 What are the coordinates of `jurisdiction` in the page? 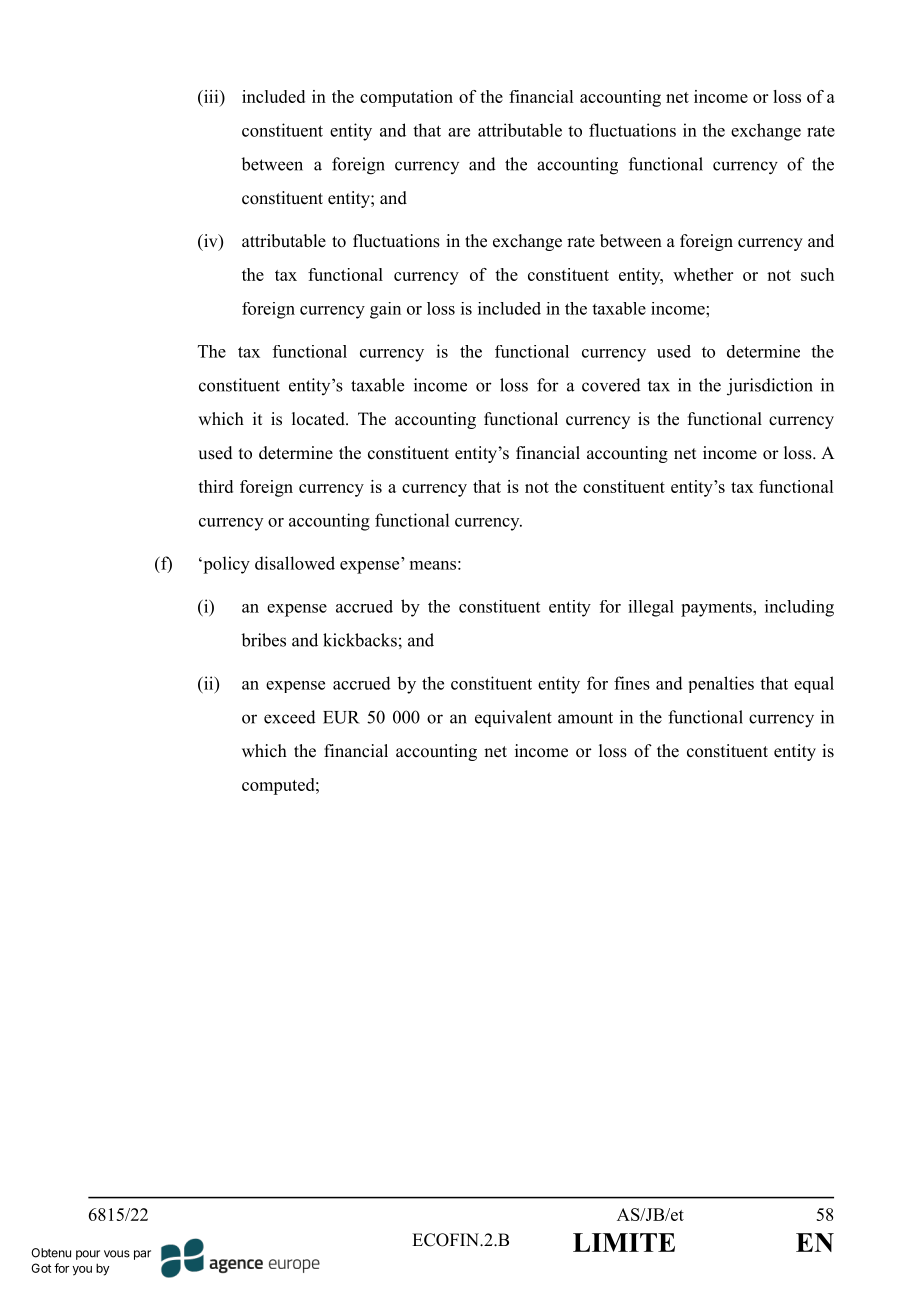 It's located at (770, 387).
